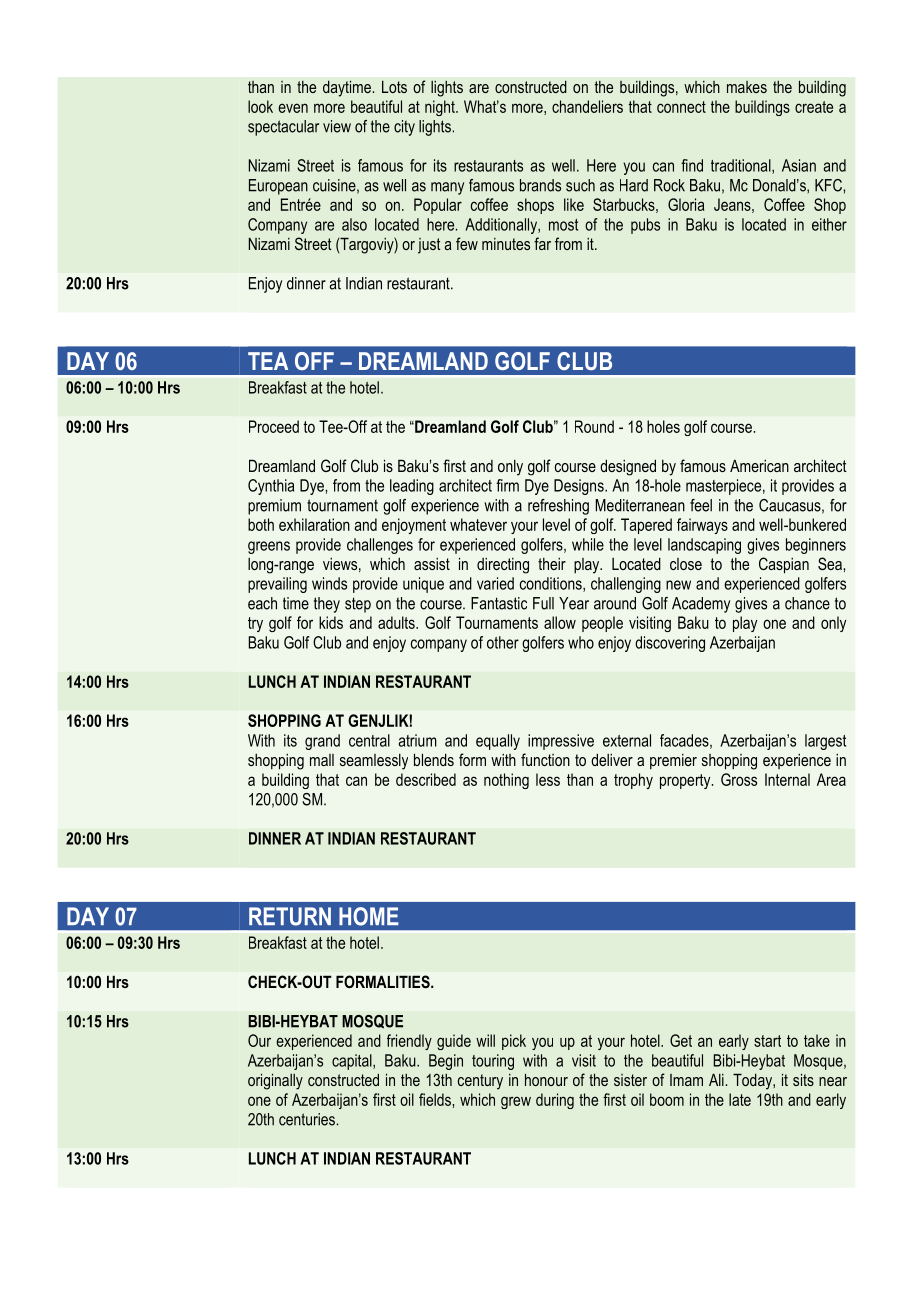  I want to click on TEA, so click(268, 361).
